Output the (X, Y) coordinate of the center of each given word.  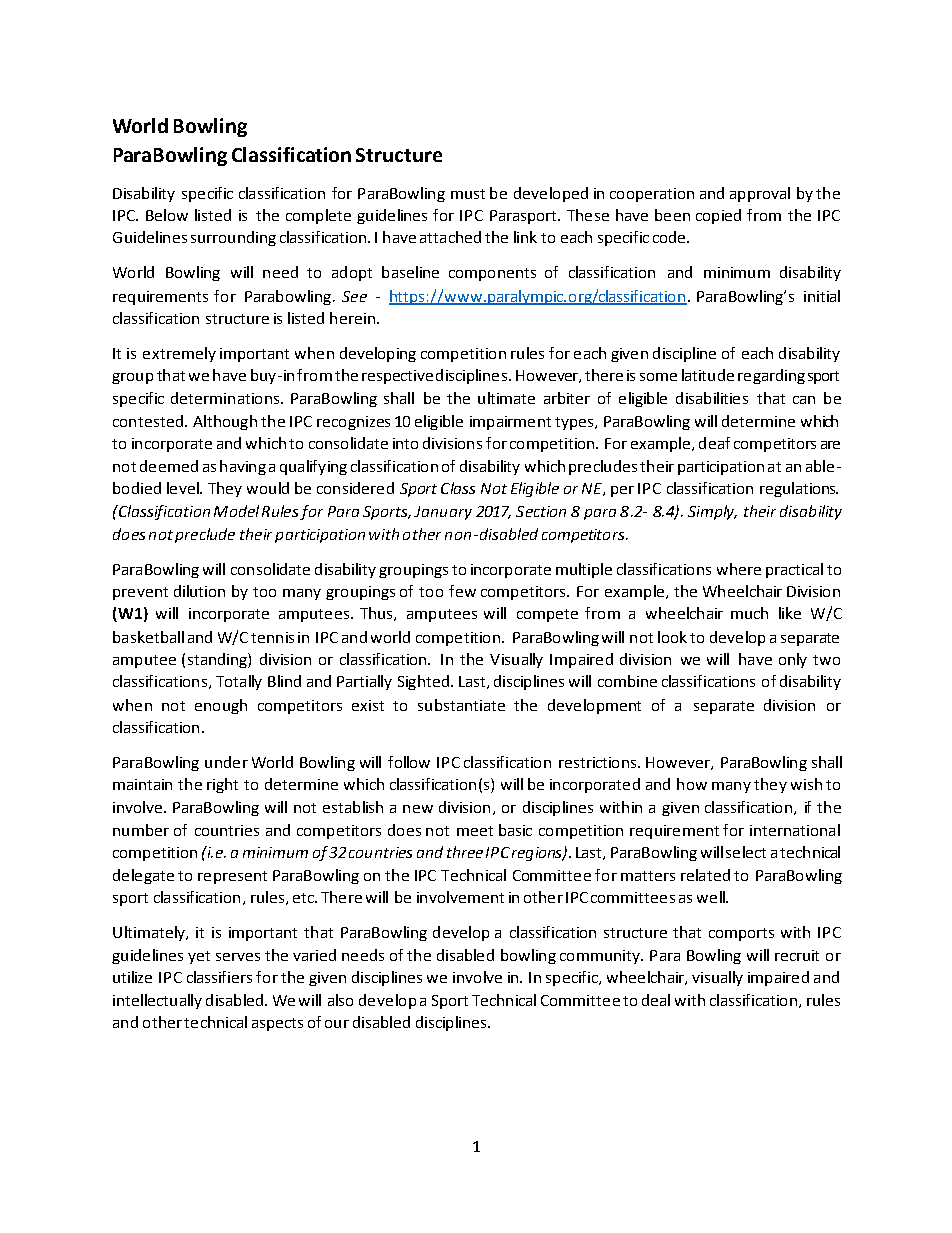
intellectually (157, 1001)
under (226, 762)
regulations (799, 489)
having (243, 467)
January (443, 513)
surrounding (233, 238)
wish (806, 784)
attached (450, 237)
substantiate (461, 705)
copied (718, 216)
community (601, 957)
